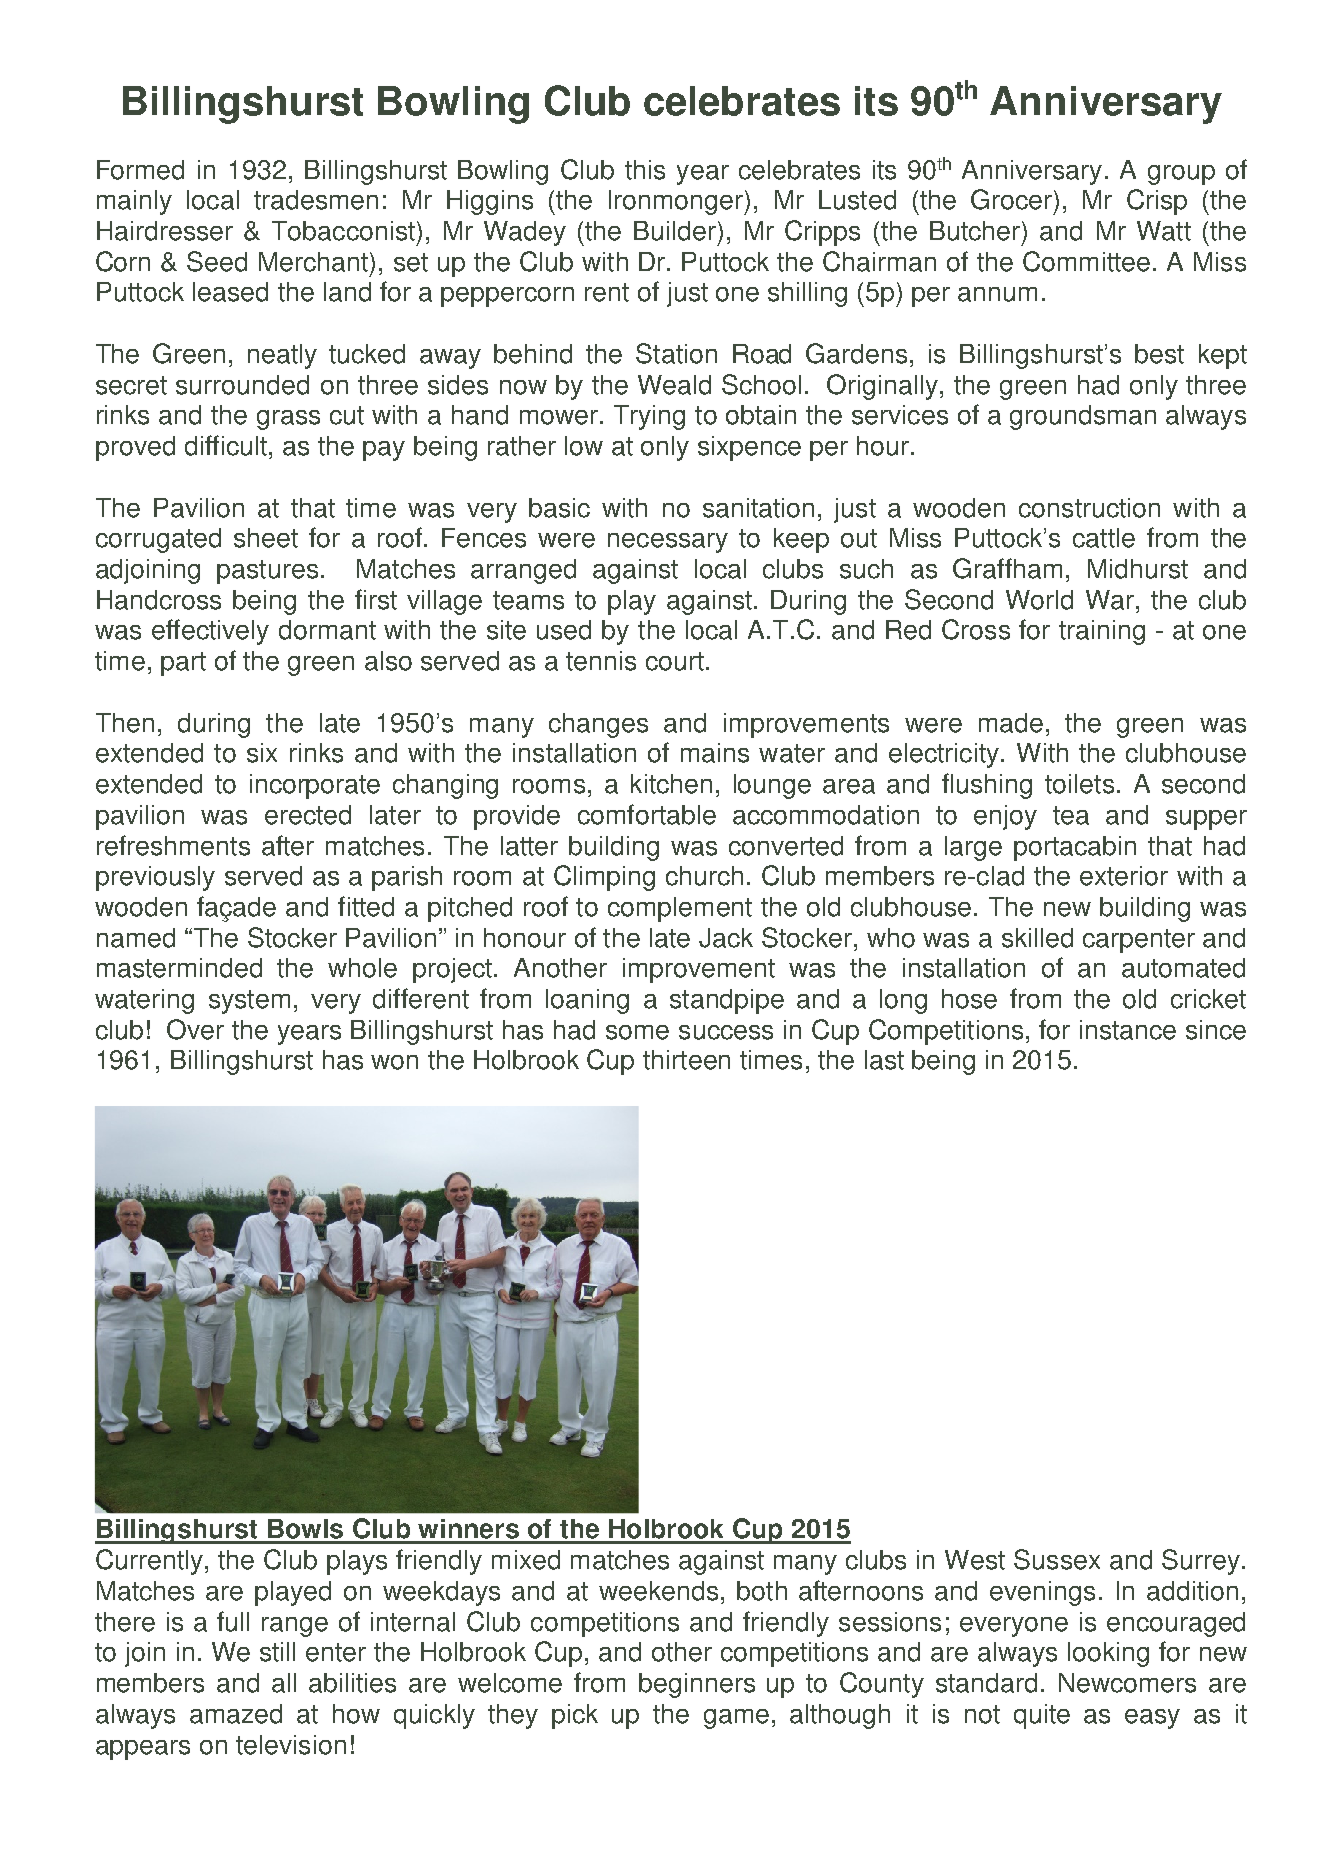  I want to click on made, so click(1011, 723).
